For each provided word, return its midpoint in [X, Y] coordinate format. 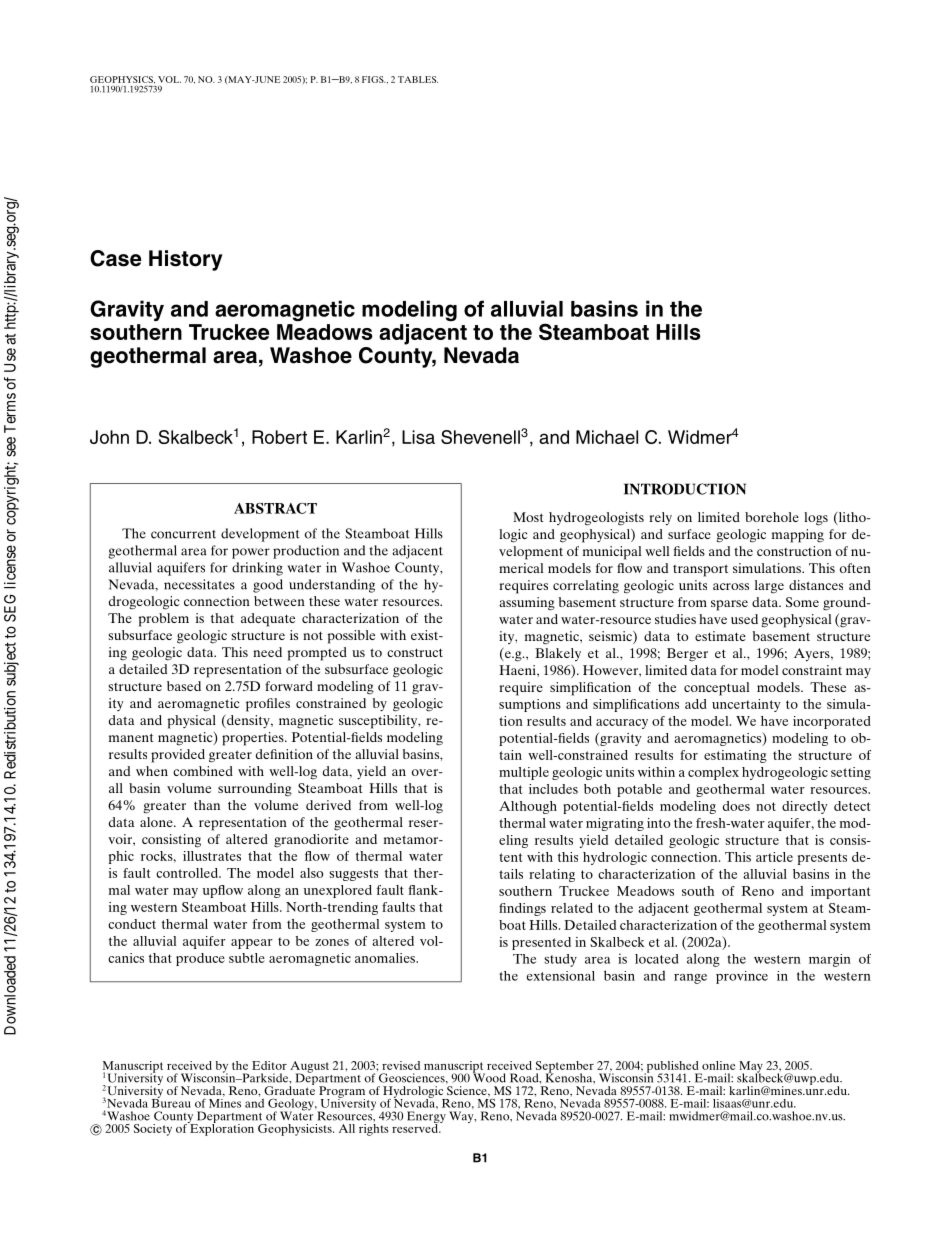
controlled [188, 873]
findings [522, 909]
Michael [607, 437]
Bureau [171, 1102]
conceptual [717, 689]
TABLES [418, 79]
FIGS [374, 79]
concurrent [183, 534]
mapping [798, 536]
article [774, 857]
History [186, 260]
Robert [279, 437]
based [184, 686]
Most [528, 517]
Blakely [558, 654]
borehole [772, 517]
